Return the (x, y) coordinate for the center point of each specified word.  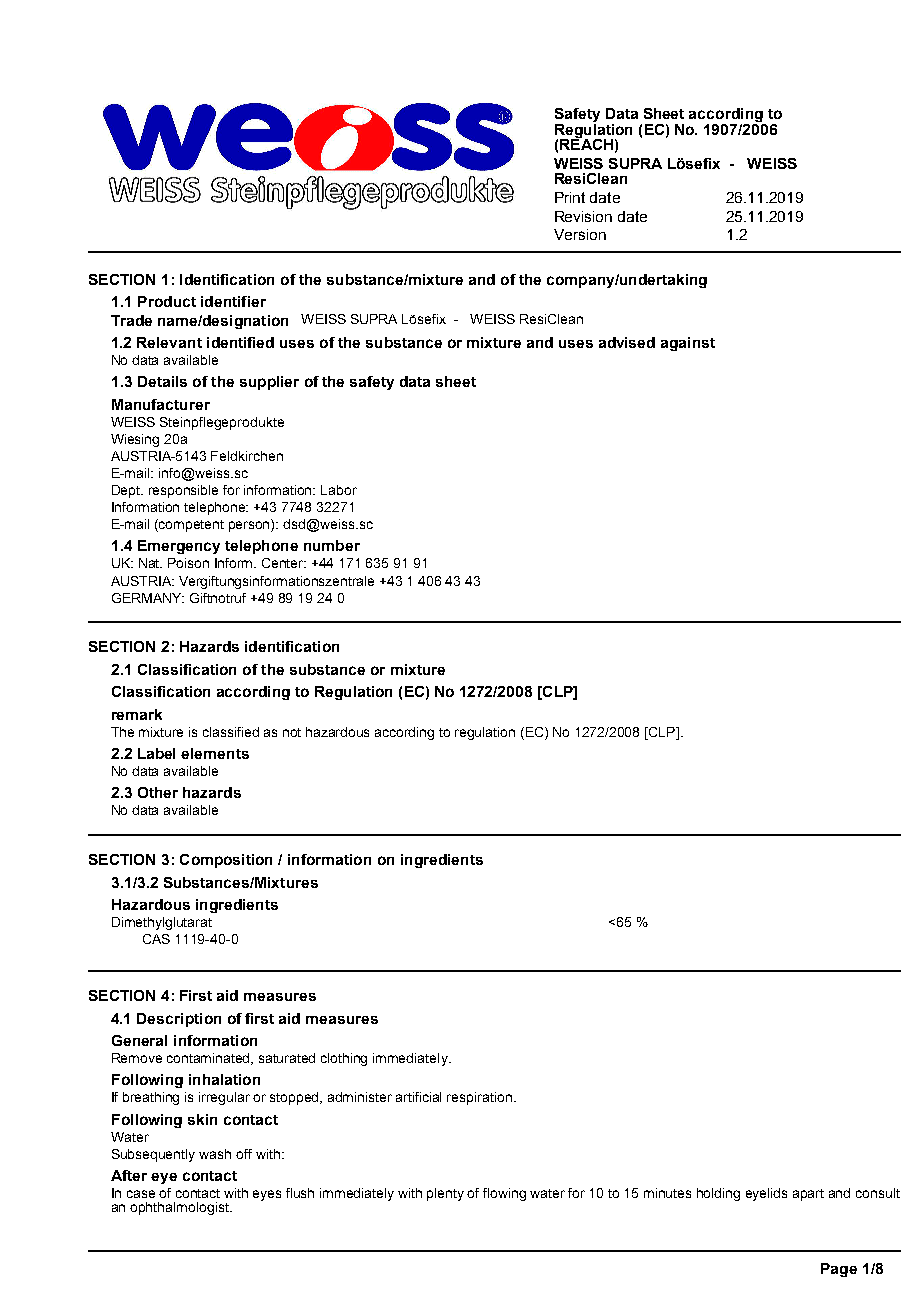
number (332, 545)
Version (580, 234)
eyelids (766, 1194)
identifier (233, 301)
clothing (344, 1059)
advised (627, 342)
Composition (226, 861)
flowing (504, 1194)
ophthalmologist (180, 1208)
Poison (188, 563)
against (688, 344)
